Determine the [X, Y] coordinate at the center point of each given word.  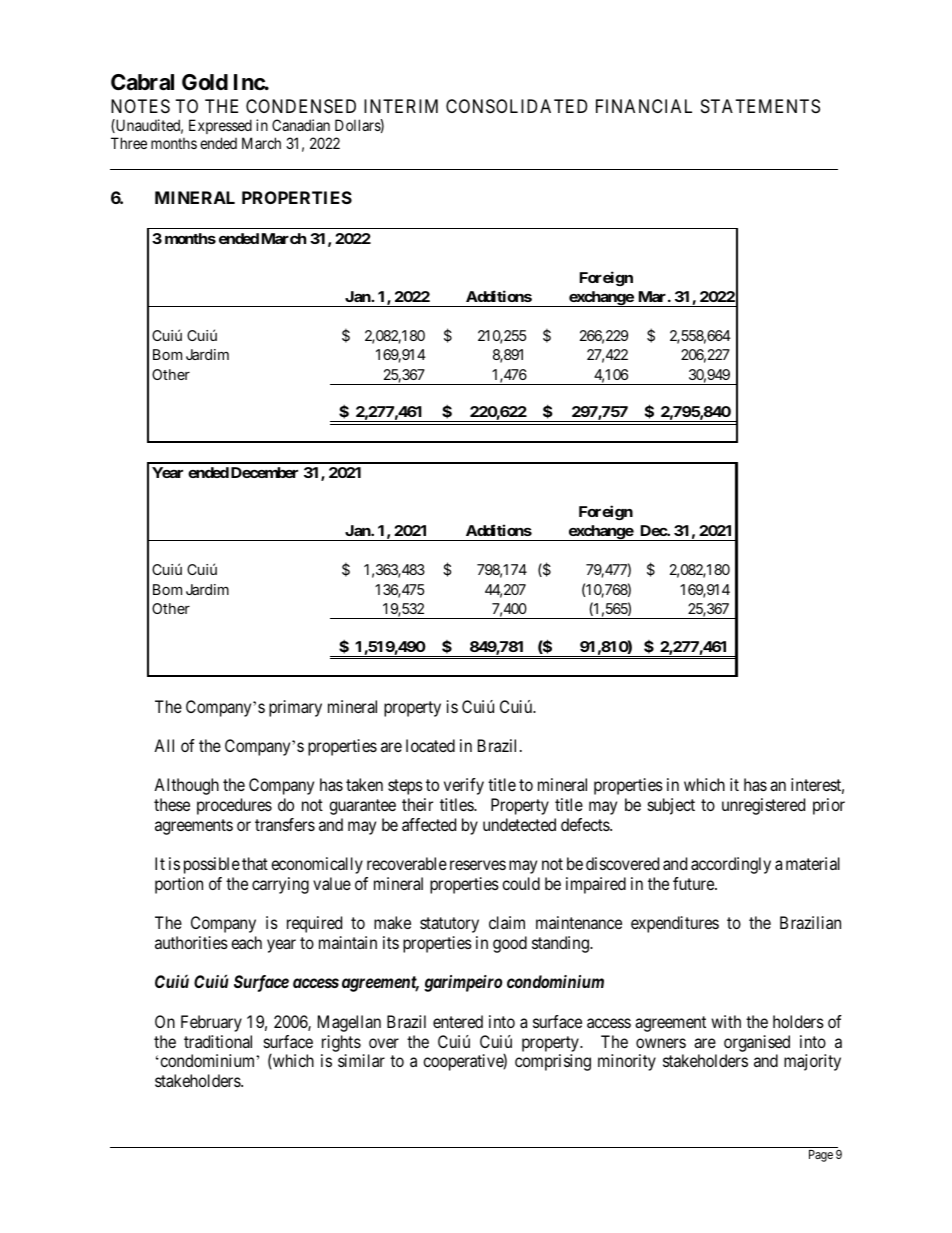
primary [295, 708]
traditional [218, 1041]
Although [186, 786]
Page [821, 1156]
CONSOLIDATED [516, 106]
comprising [553, 1062]
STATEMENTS [760, 106]
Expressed [220, 128]
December [264, 472]
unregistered [763, 806]
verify [464, 786]
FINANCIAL [644, 106]
